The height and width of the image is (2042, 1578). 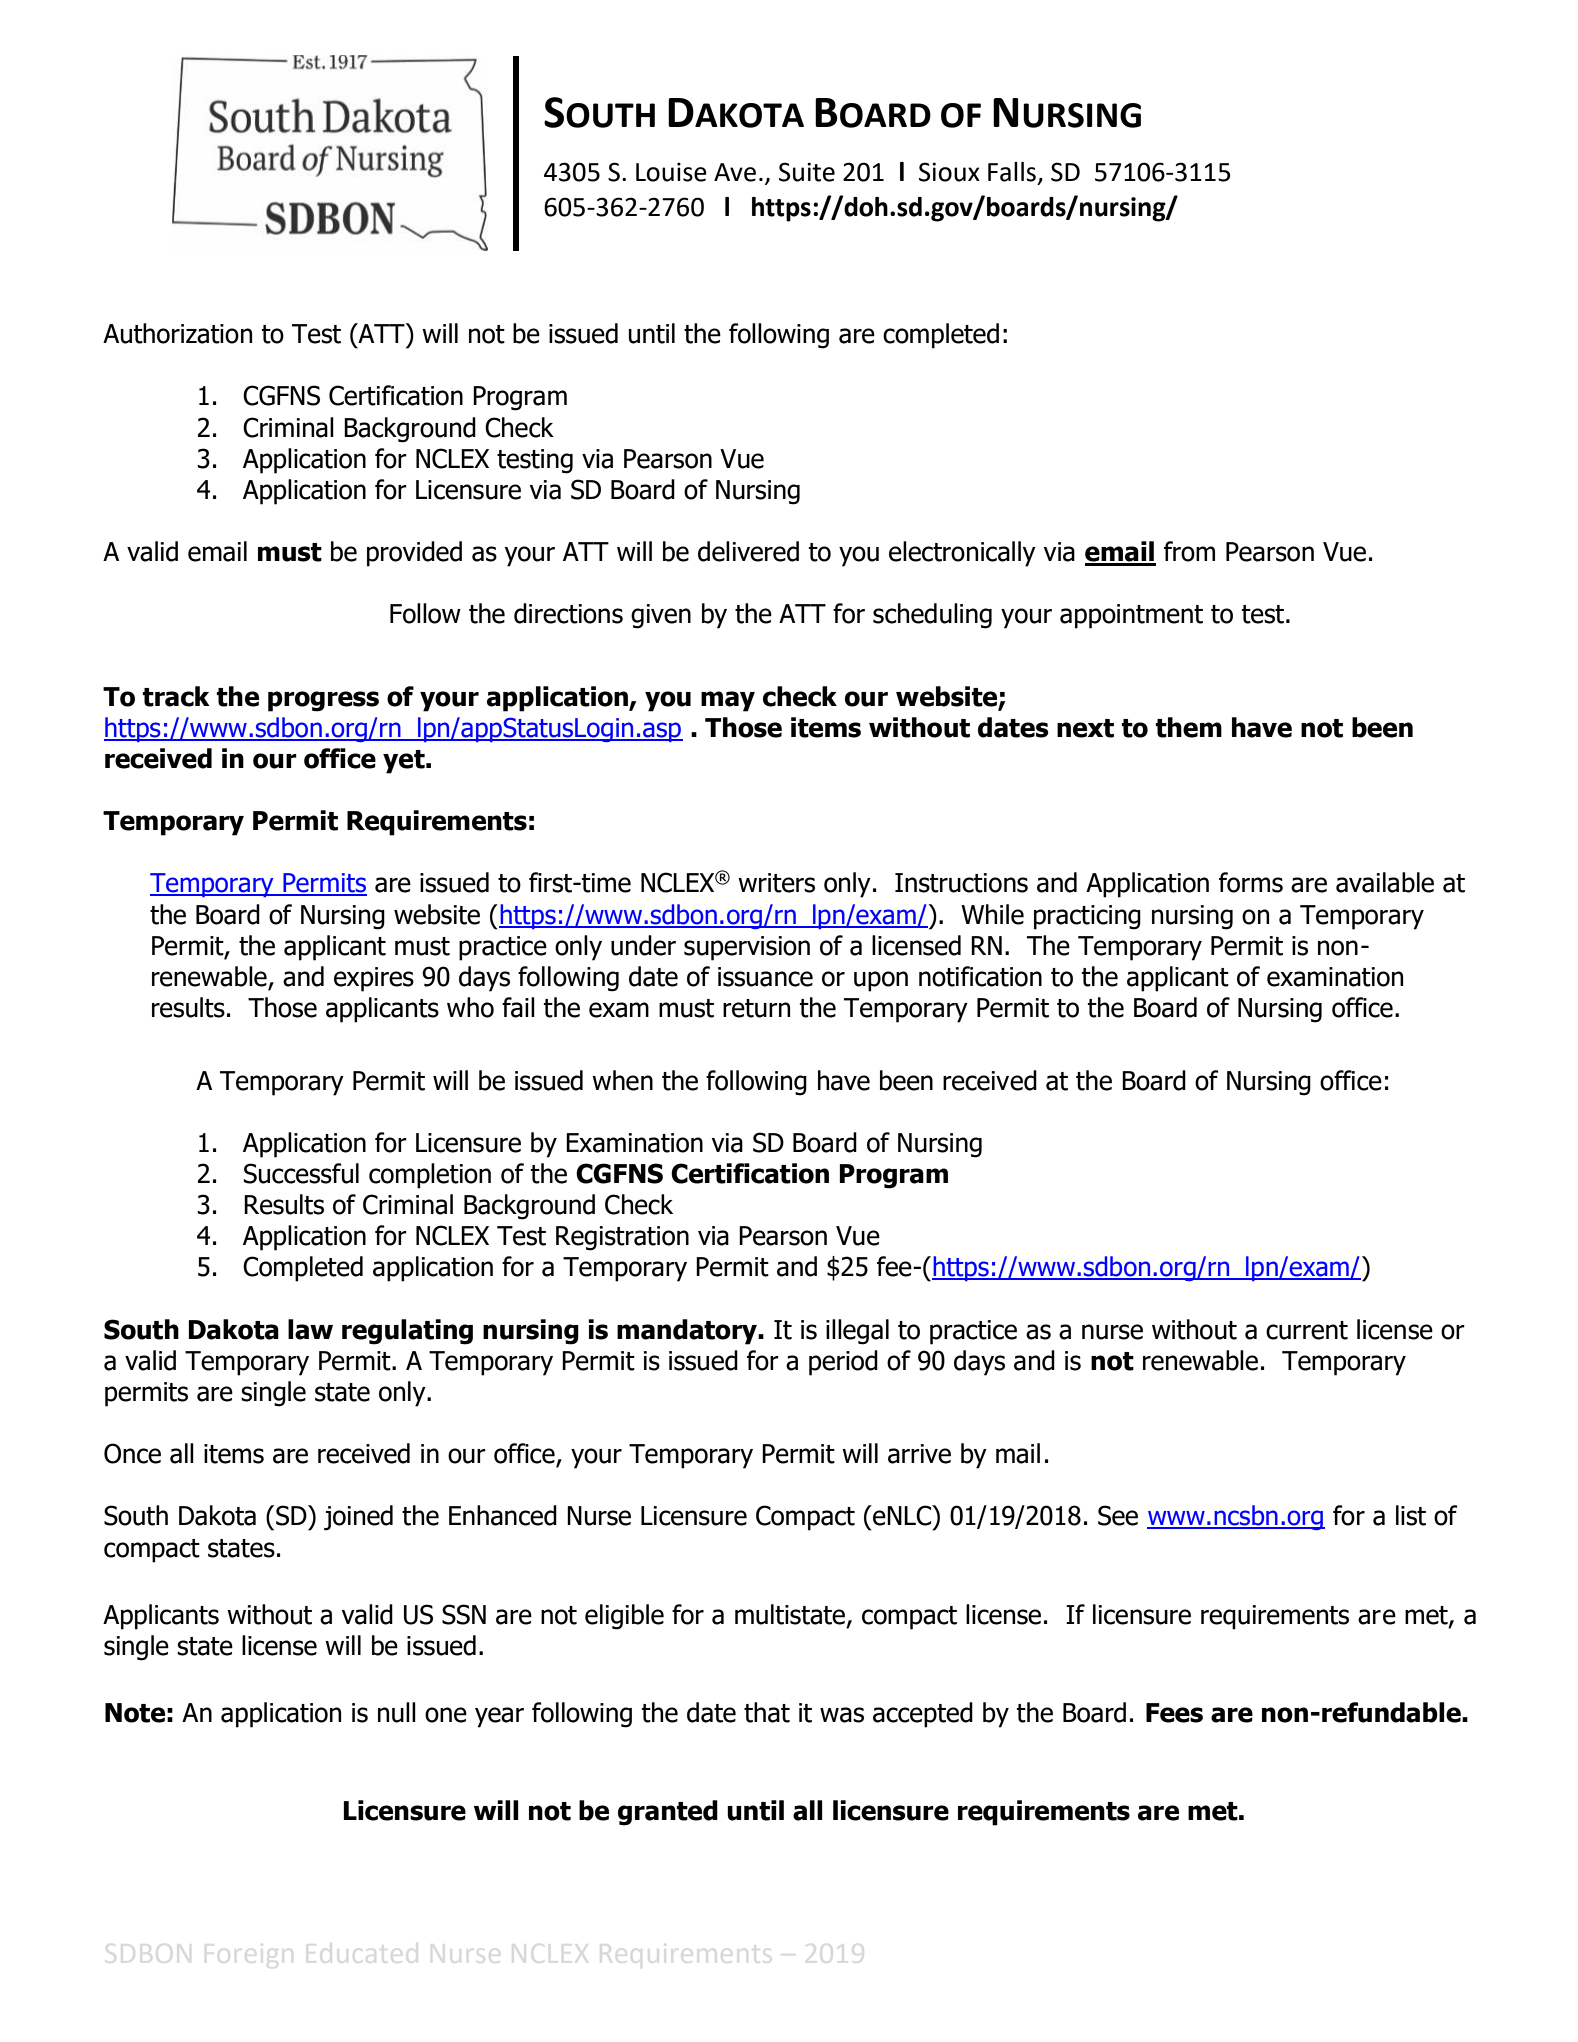 What do you see at coordinates (374, 979) in the image?
I see `expires` at bounding box center [374, 979].
